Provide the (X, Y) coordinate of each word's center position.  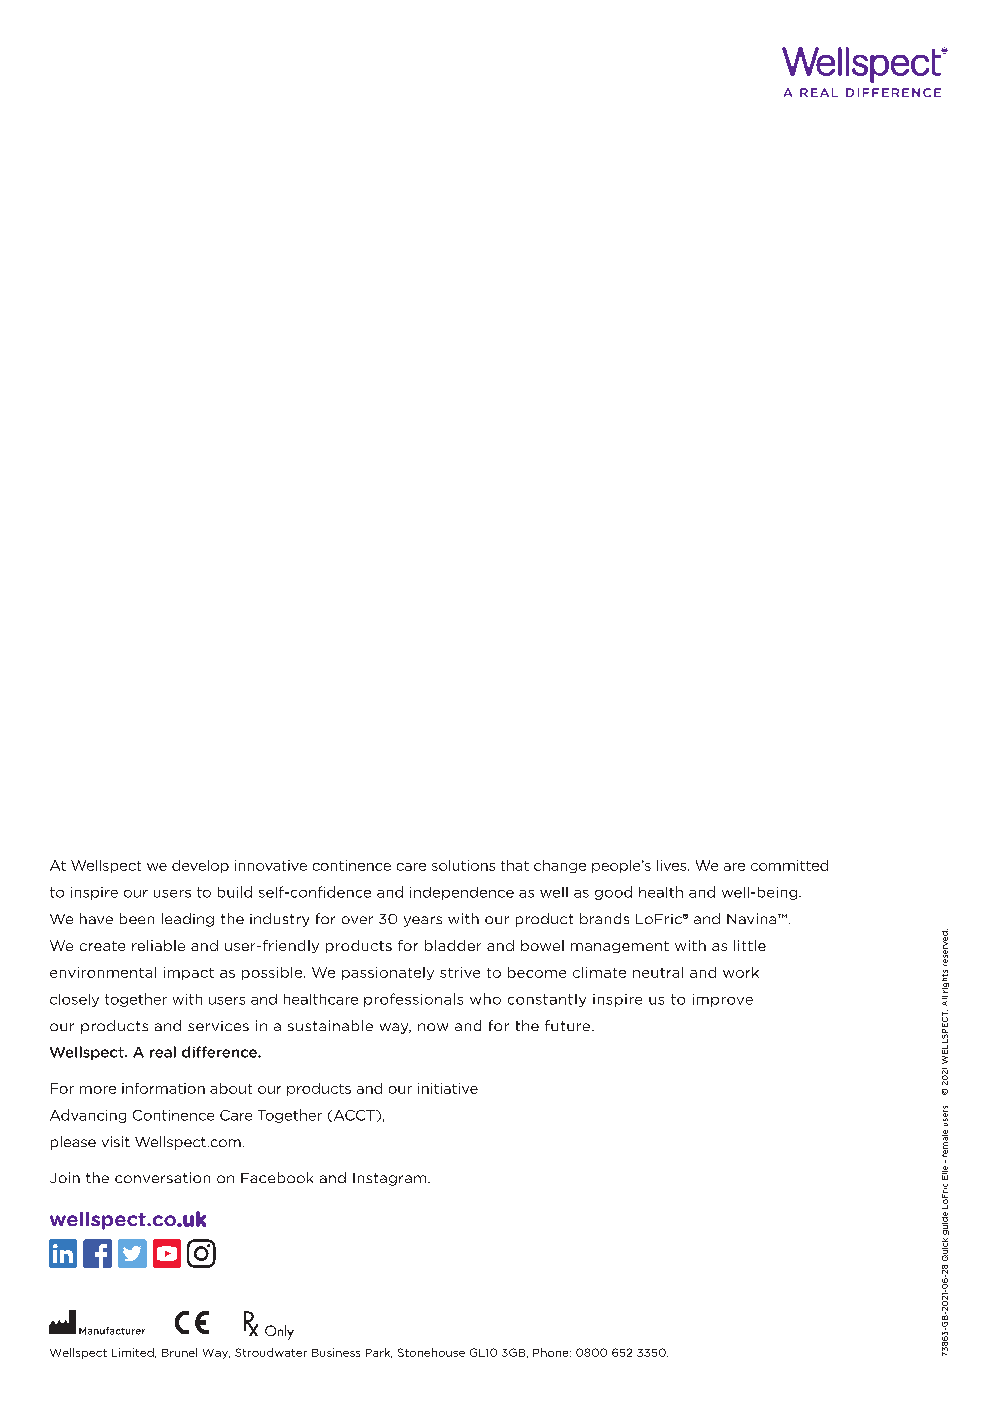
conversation (162, 1177)
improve (723, 1000)
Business (336, 1352)
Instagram (389, 1179)
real (163, 1052)
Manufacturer (112, 1331)
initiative (448, 1088)
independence (462, 893)
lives (673, 865)
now (433, 1027)
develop (200, 866)
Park (379, 1353)
